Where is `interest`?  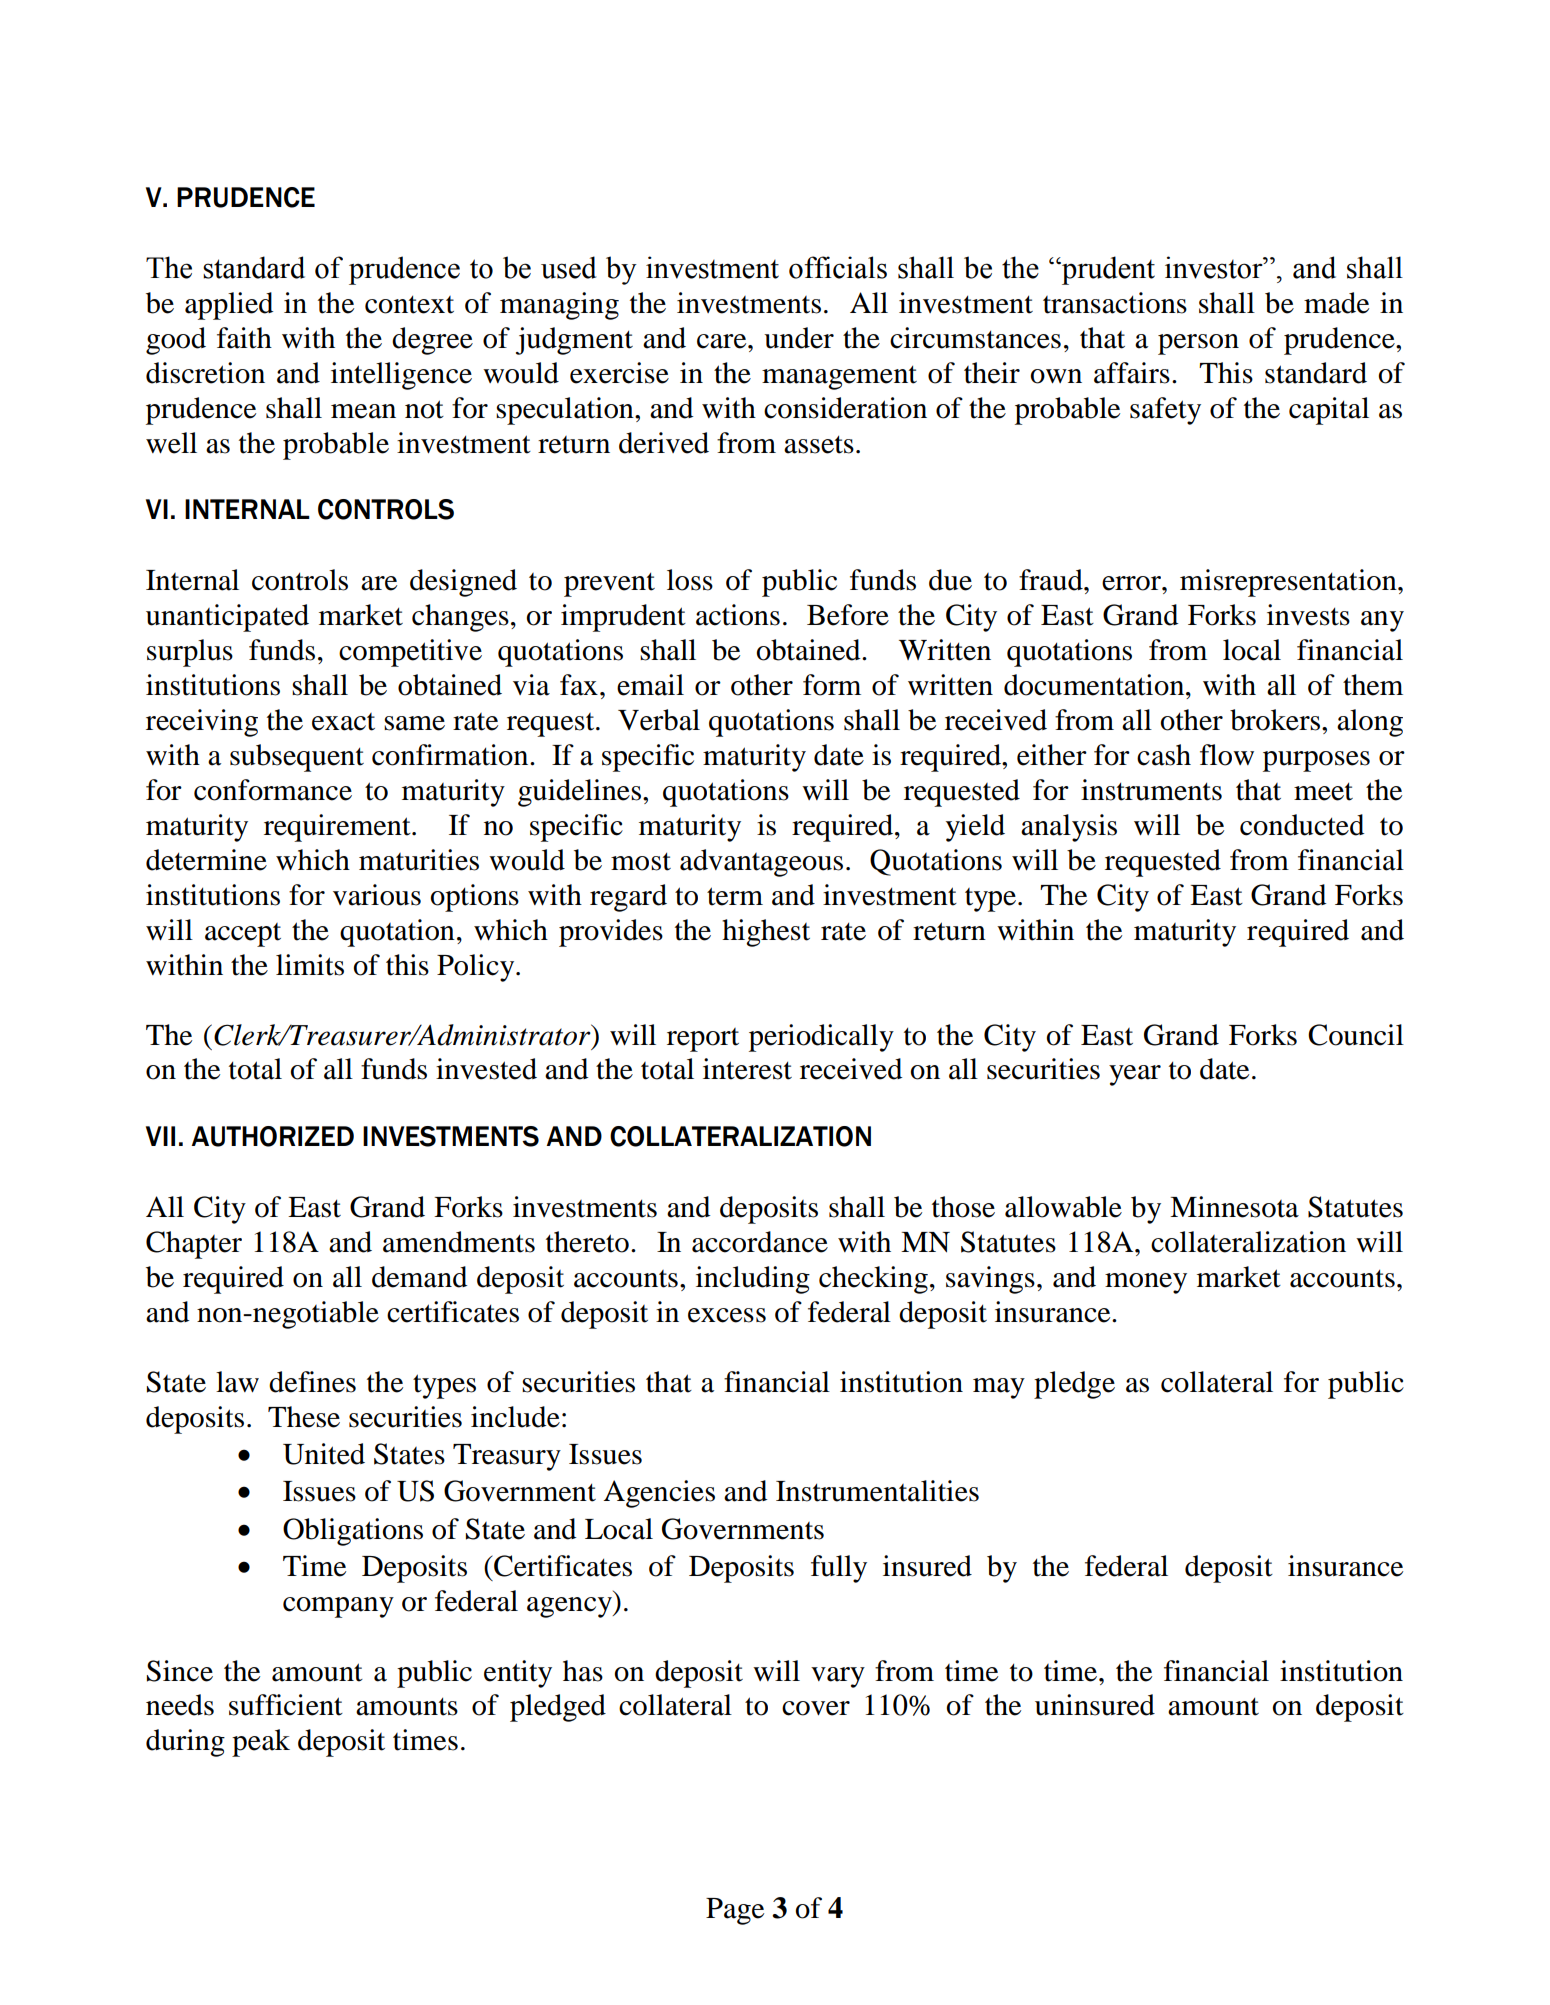
interest is located at coordinates (747, 1069).
